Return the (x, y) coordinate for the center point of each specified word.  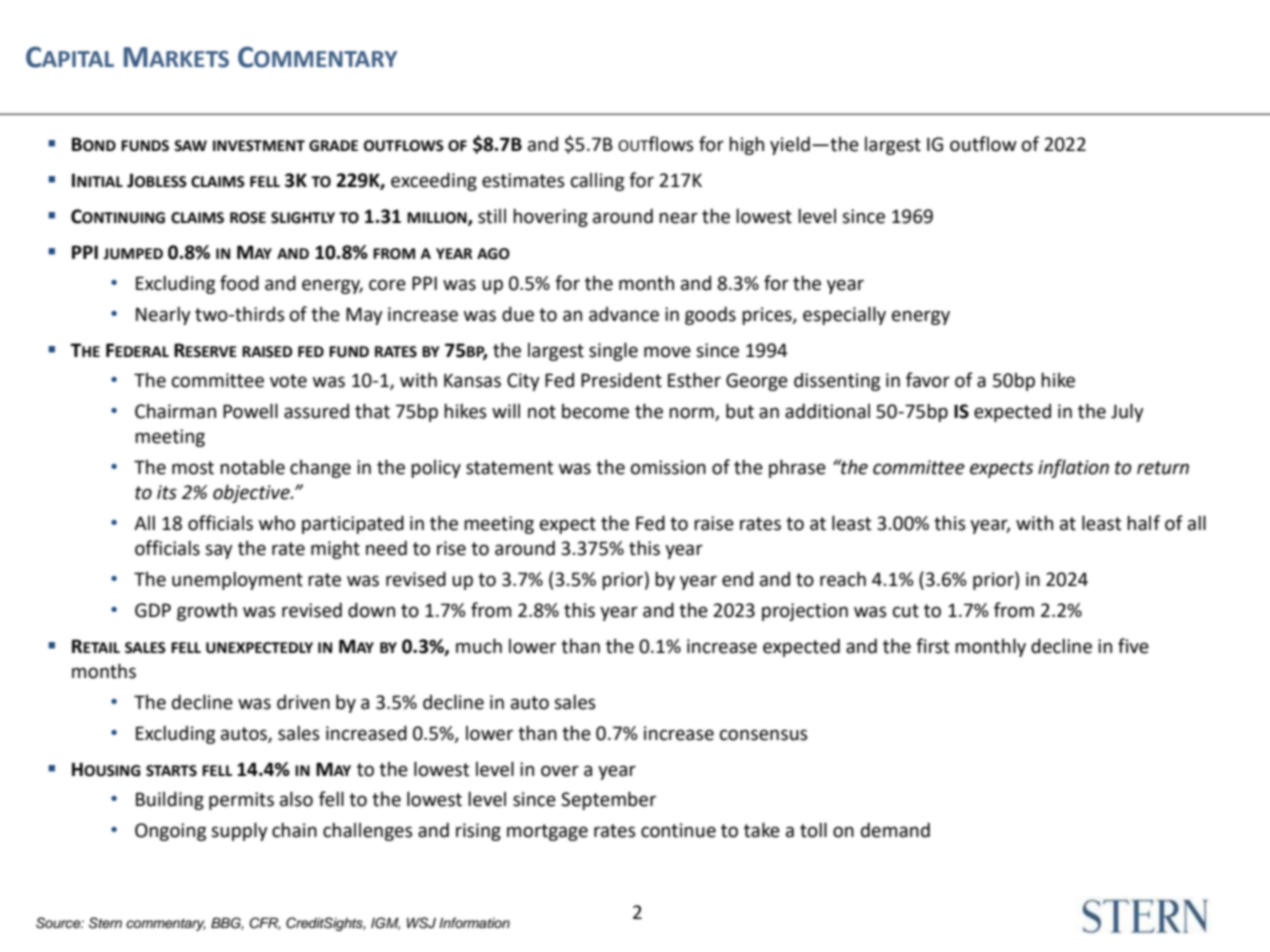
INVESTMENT (259, 146)
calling (597, 181)
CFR (265, 923)
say (219, 551)
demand (895, 830)
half (1143, 523)
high (746, 146)
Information (474, 923)
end (737, 579)
